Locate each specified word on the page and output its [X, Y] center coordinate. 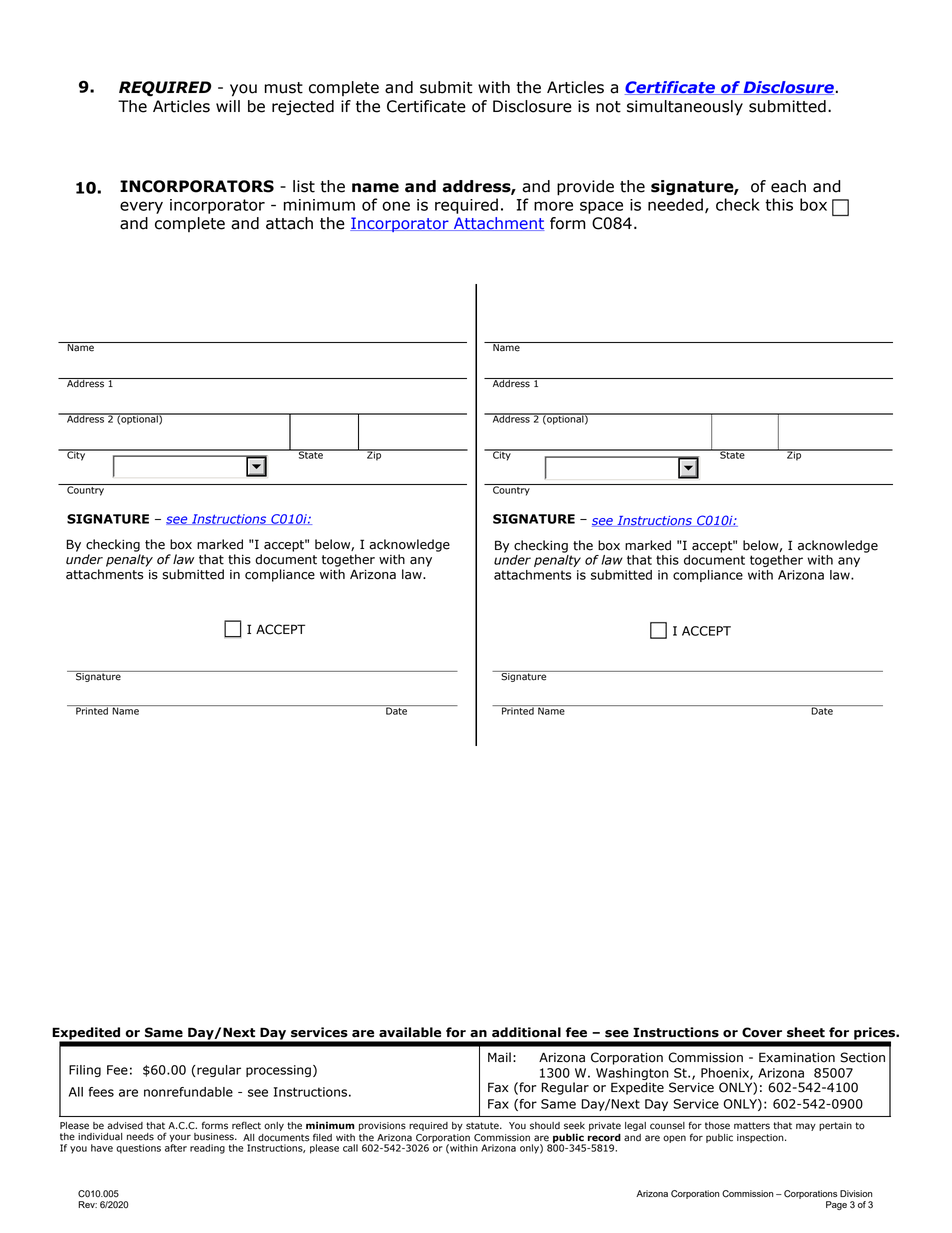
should [545, 1126]
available [410, 1032]
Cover [762, 1032]
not [608, 107]
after [176, 1148]
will [228, 106]
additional [526, 1032]
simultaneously [685, 107]
